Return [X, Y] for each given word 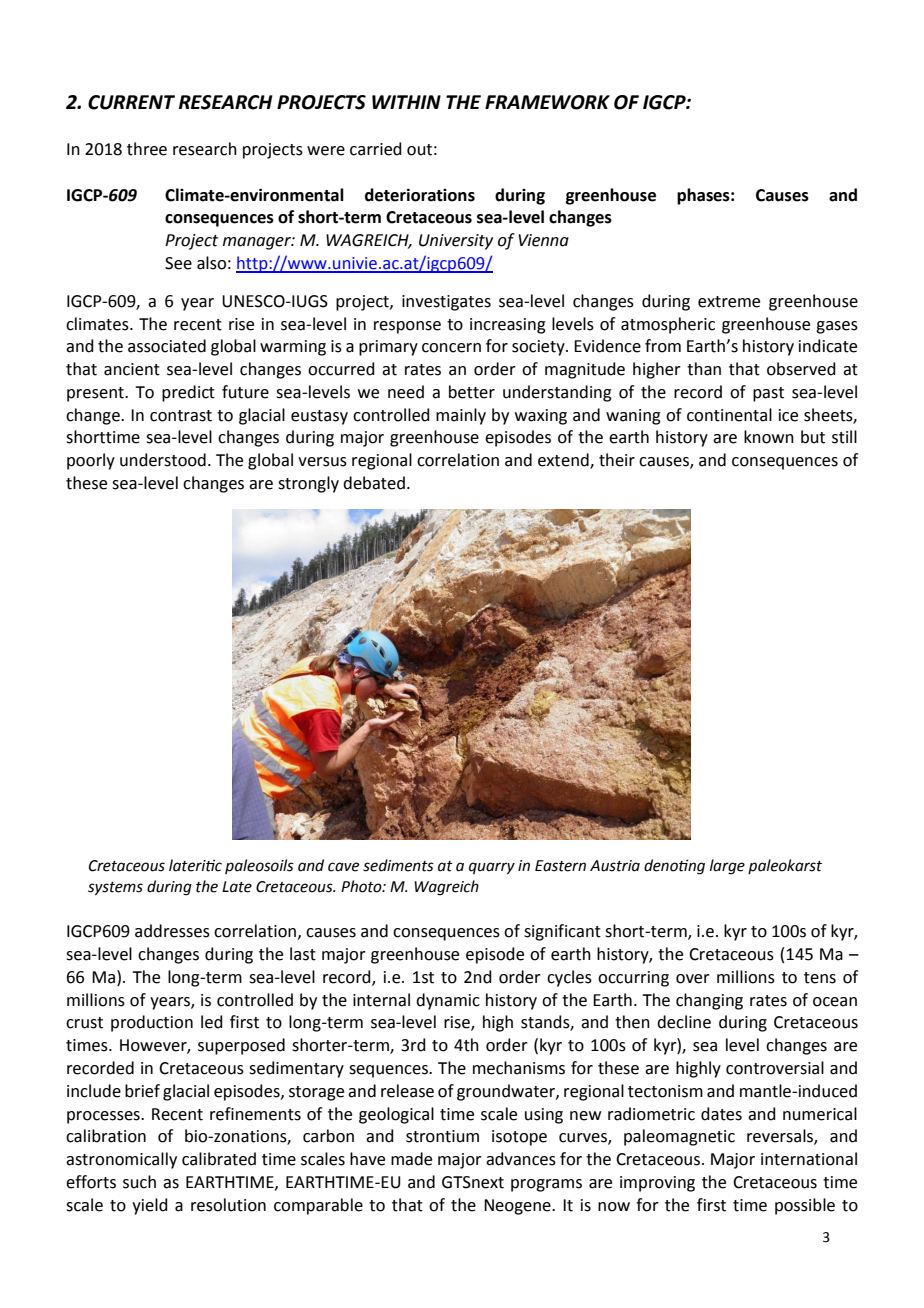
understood [163, 460]
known [769, 437]
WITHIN [406, 102]
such [139, 1182]
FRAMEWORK [547, 102]
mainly [461, 416]
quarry [492, 868]
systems [115, 889]
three [147, 149]
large [727, 867]
